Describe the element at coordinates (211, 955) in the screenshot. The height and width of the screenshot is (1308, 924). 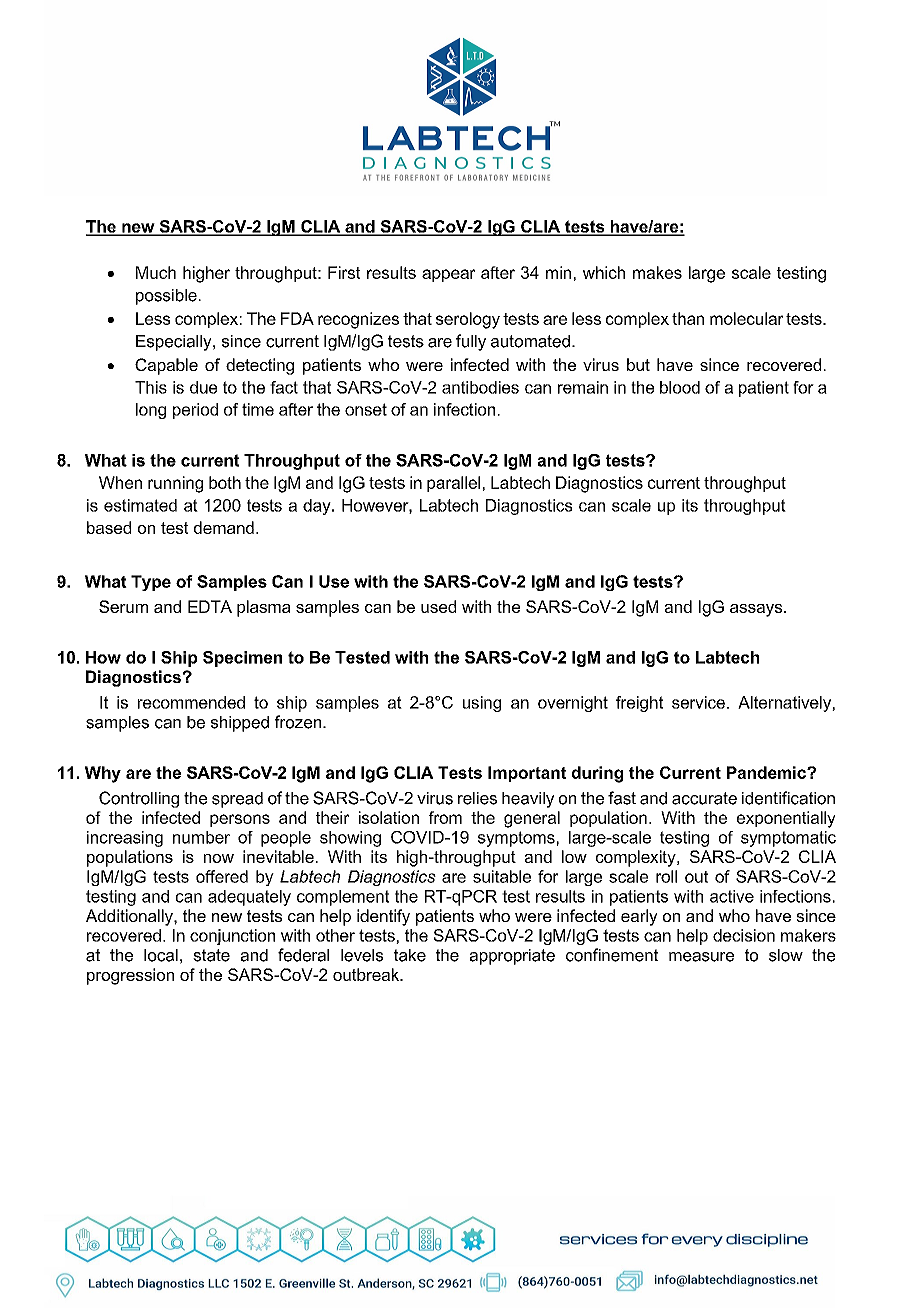
I see `state` at that location.
